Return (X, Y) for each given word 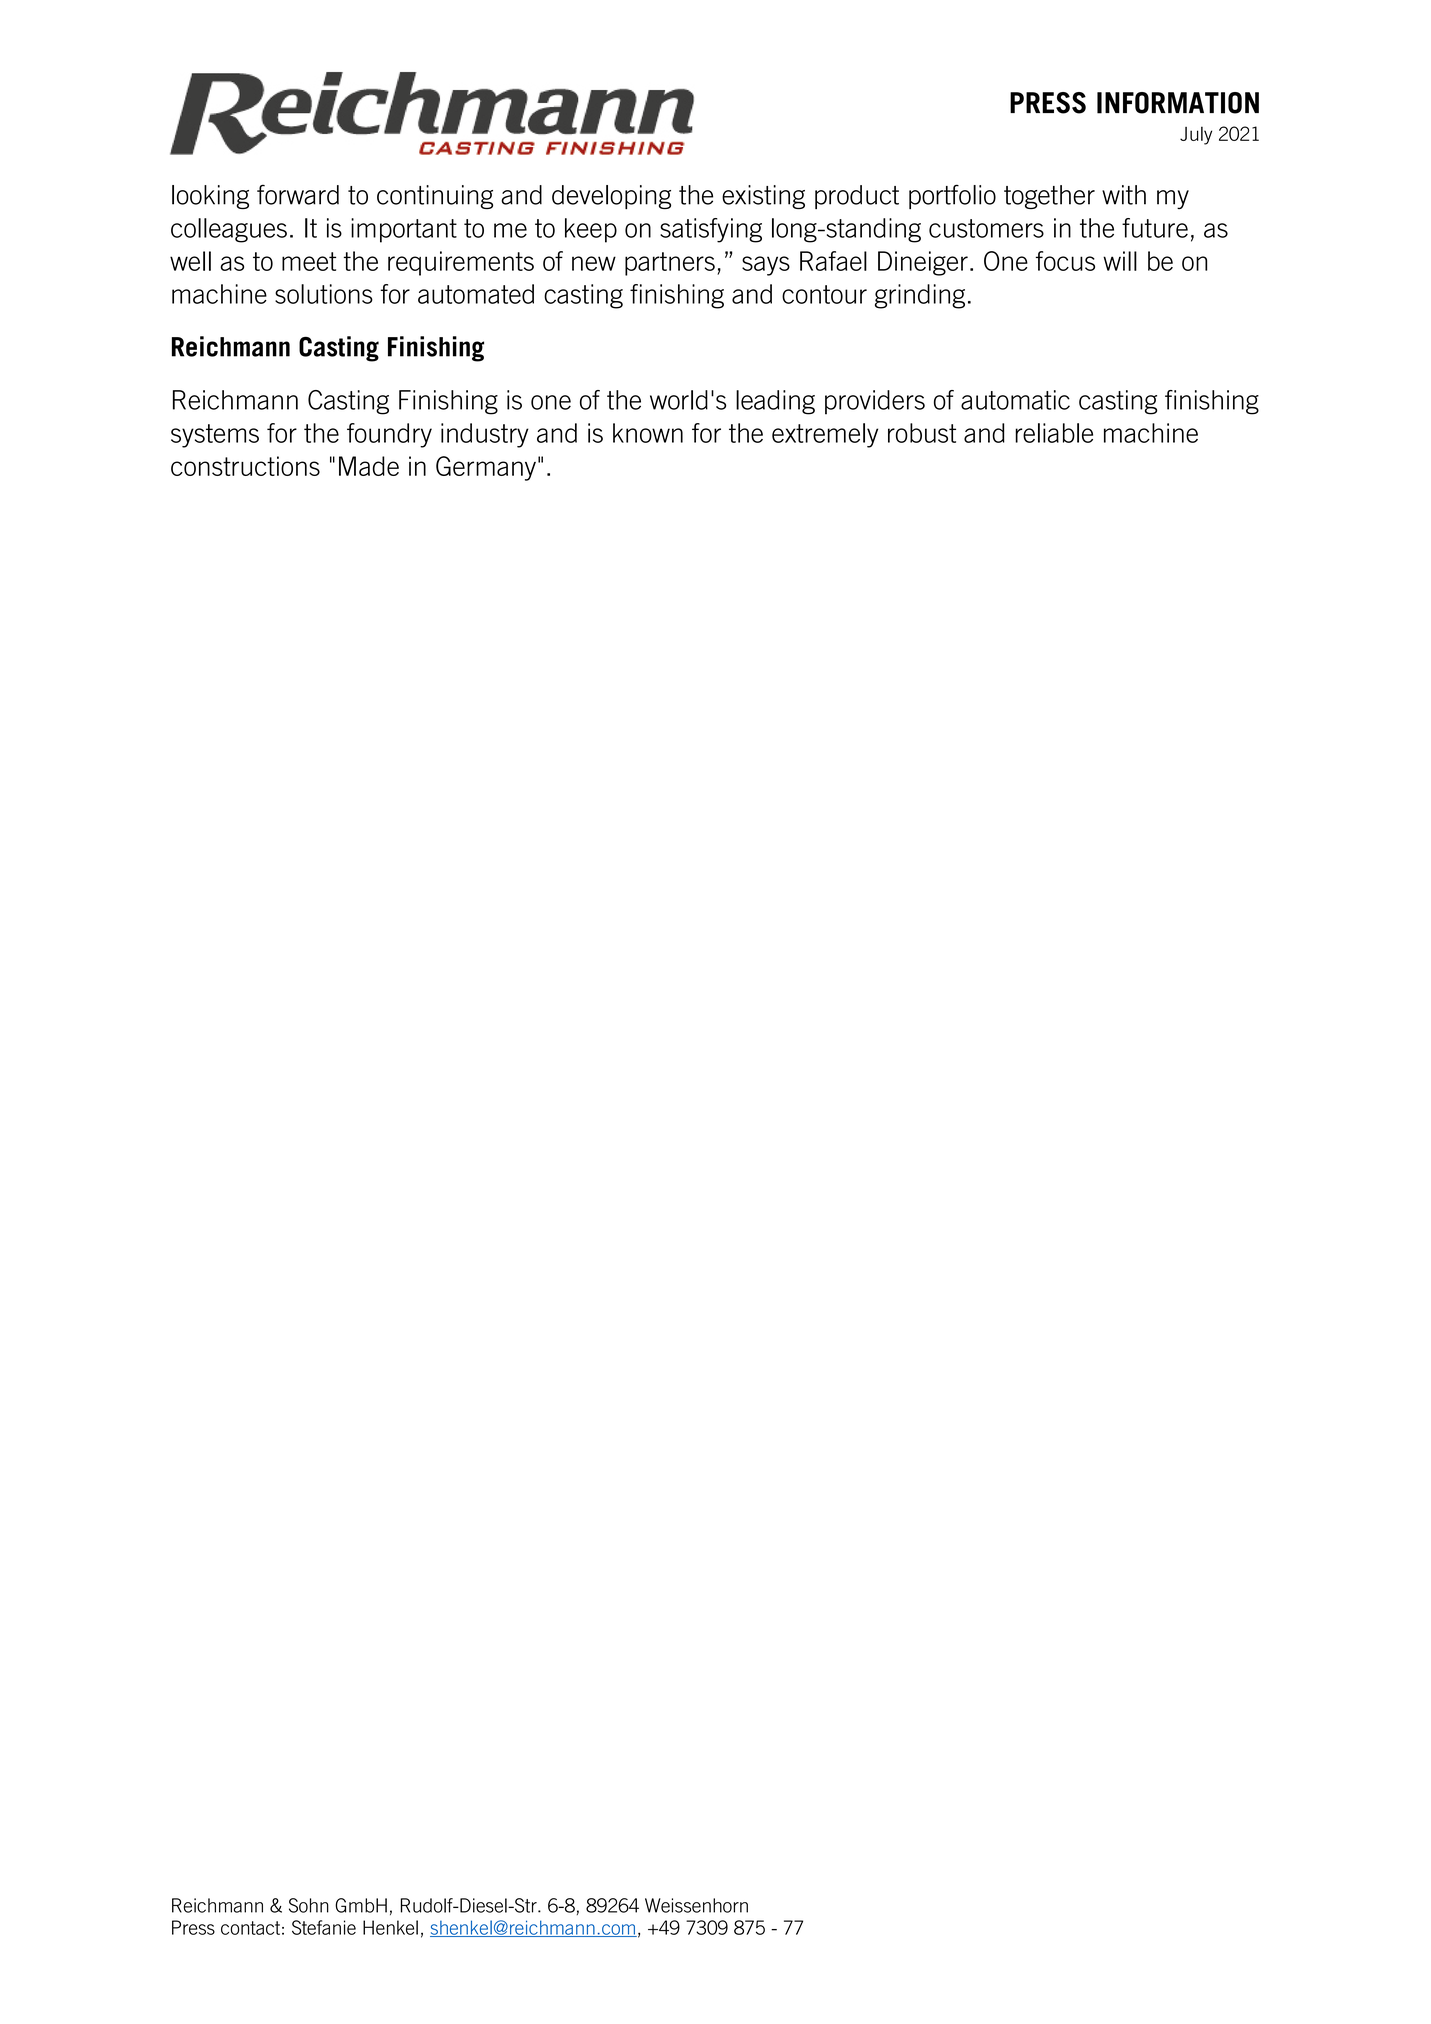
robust (922, 433)
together (1049, 197)
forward (298, 194)
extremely (825, 435)
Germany (486, 468)
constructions (245, 466)
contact (250, 1928)
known (648, 433)
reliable (1054, 433)
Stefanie (324, 1927)
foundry (389, 435)
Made (369, 466)
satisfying (711, 230)
